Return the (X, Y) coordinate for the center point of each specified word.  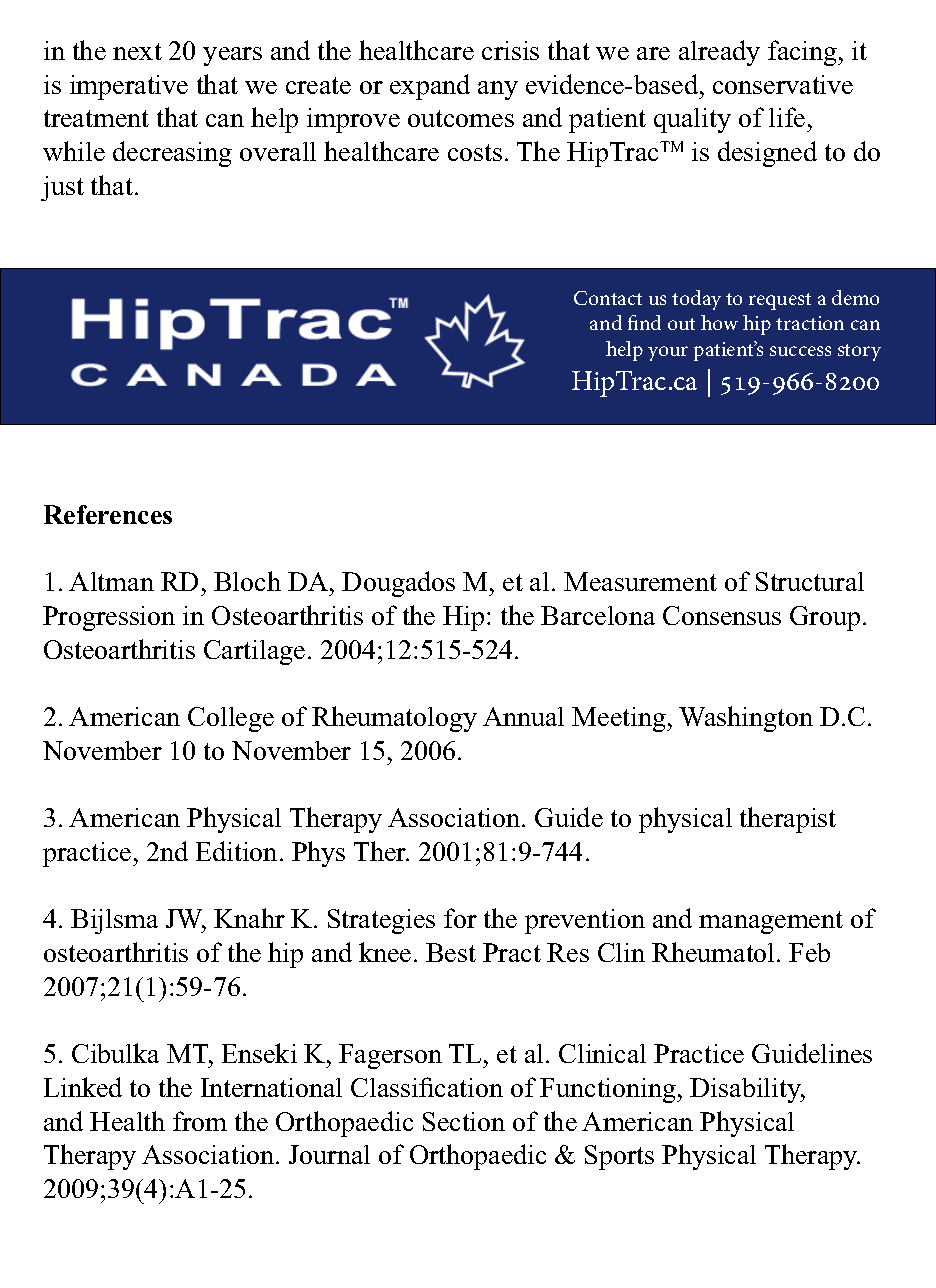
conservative (783, 84)
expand (430, 87)
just (62, 188)
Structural (810, 581)
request (780, 301)
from (200, 1121)
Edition (236, 851)
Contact (608, 298)
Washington (746, 719)
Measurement (640, 581)
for (460, 918)
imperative (129, 87)
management (771, 922)
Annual (523, 716)
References (108, 514)
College (231, 719)
